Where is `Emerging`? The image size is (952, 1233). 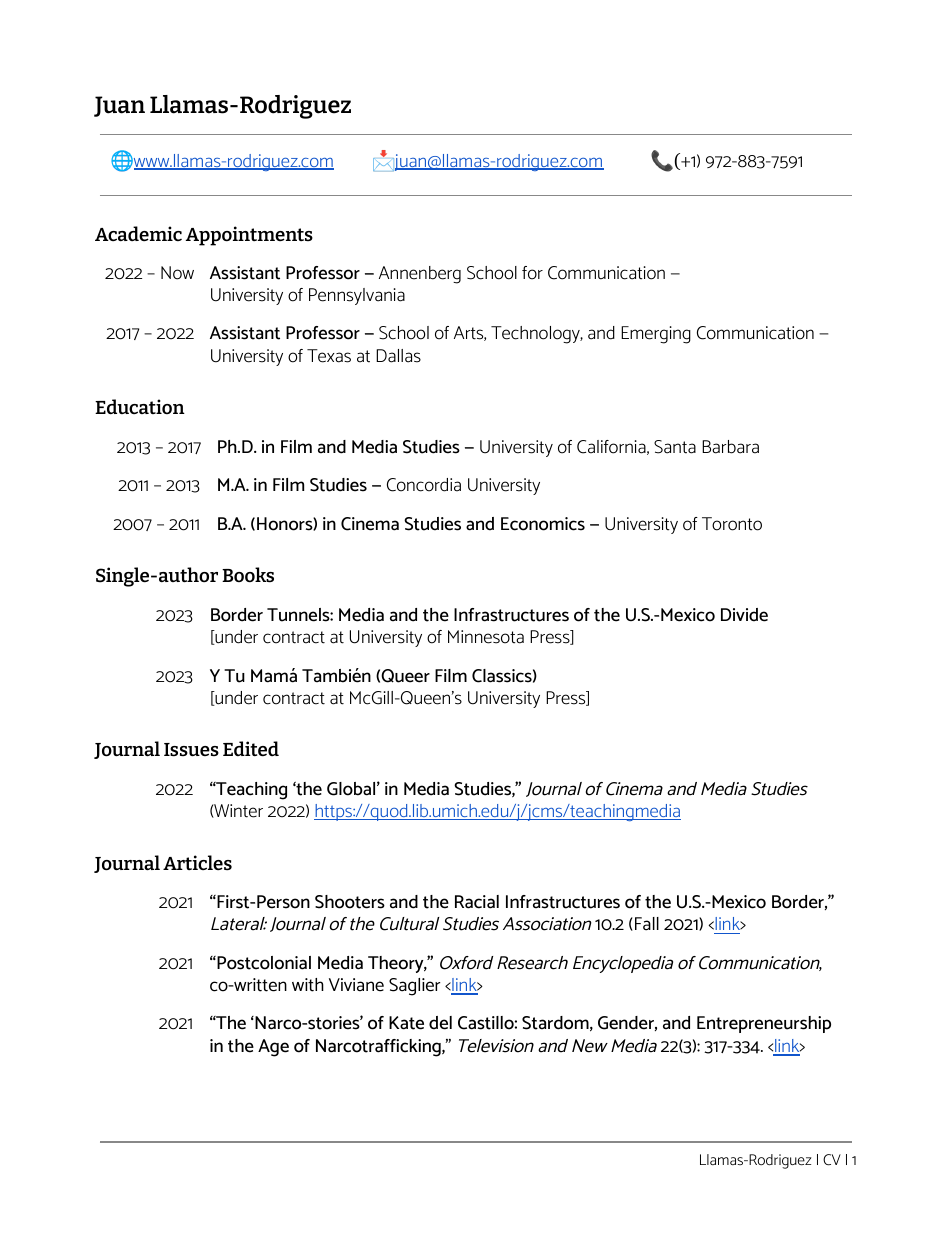 Emerging is located at coordinates (656, 335).
